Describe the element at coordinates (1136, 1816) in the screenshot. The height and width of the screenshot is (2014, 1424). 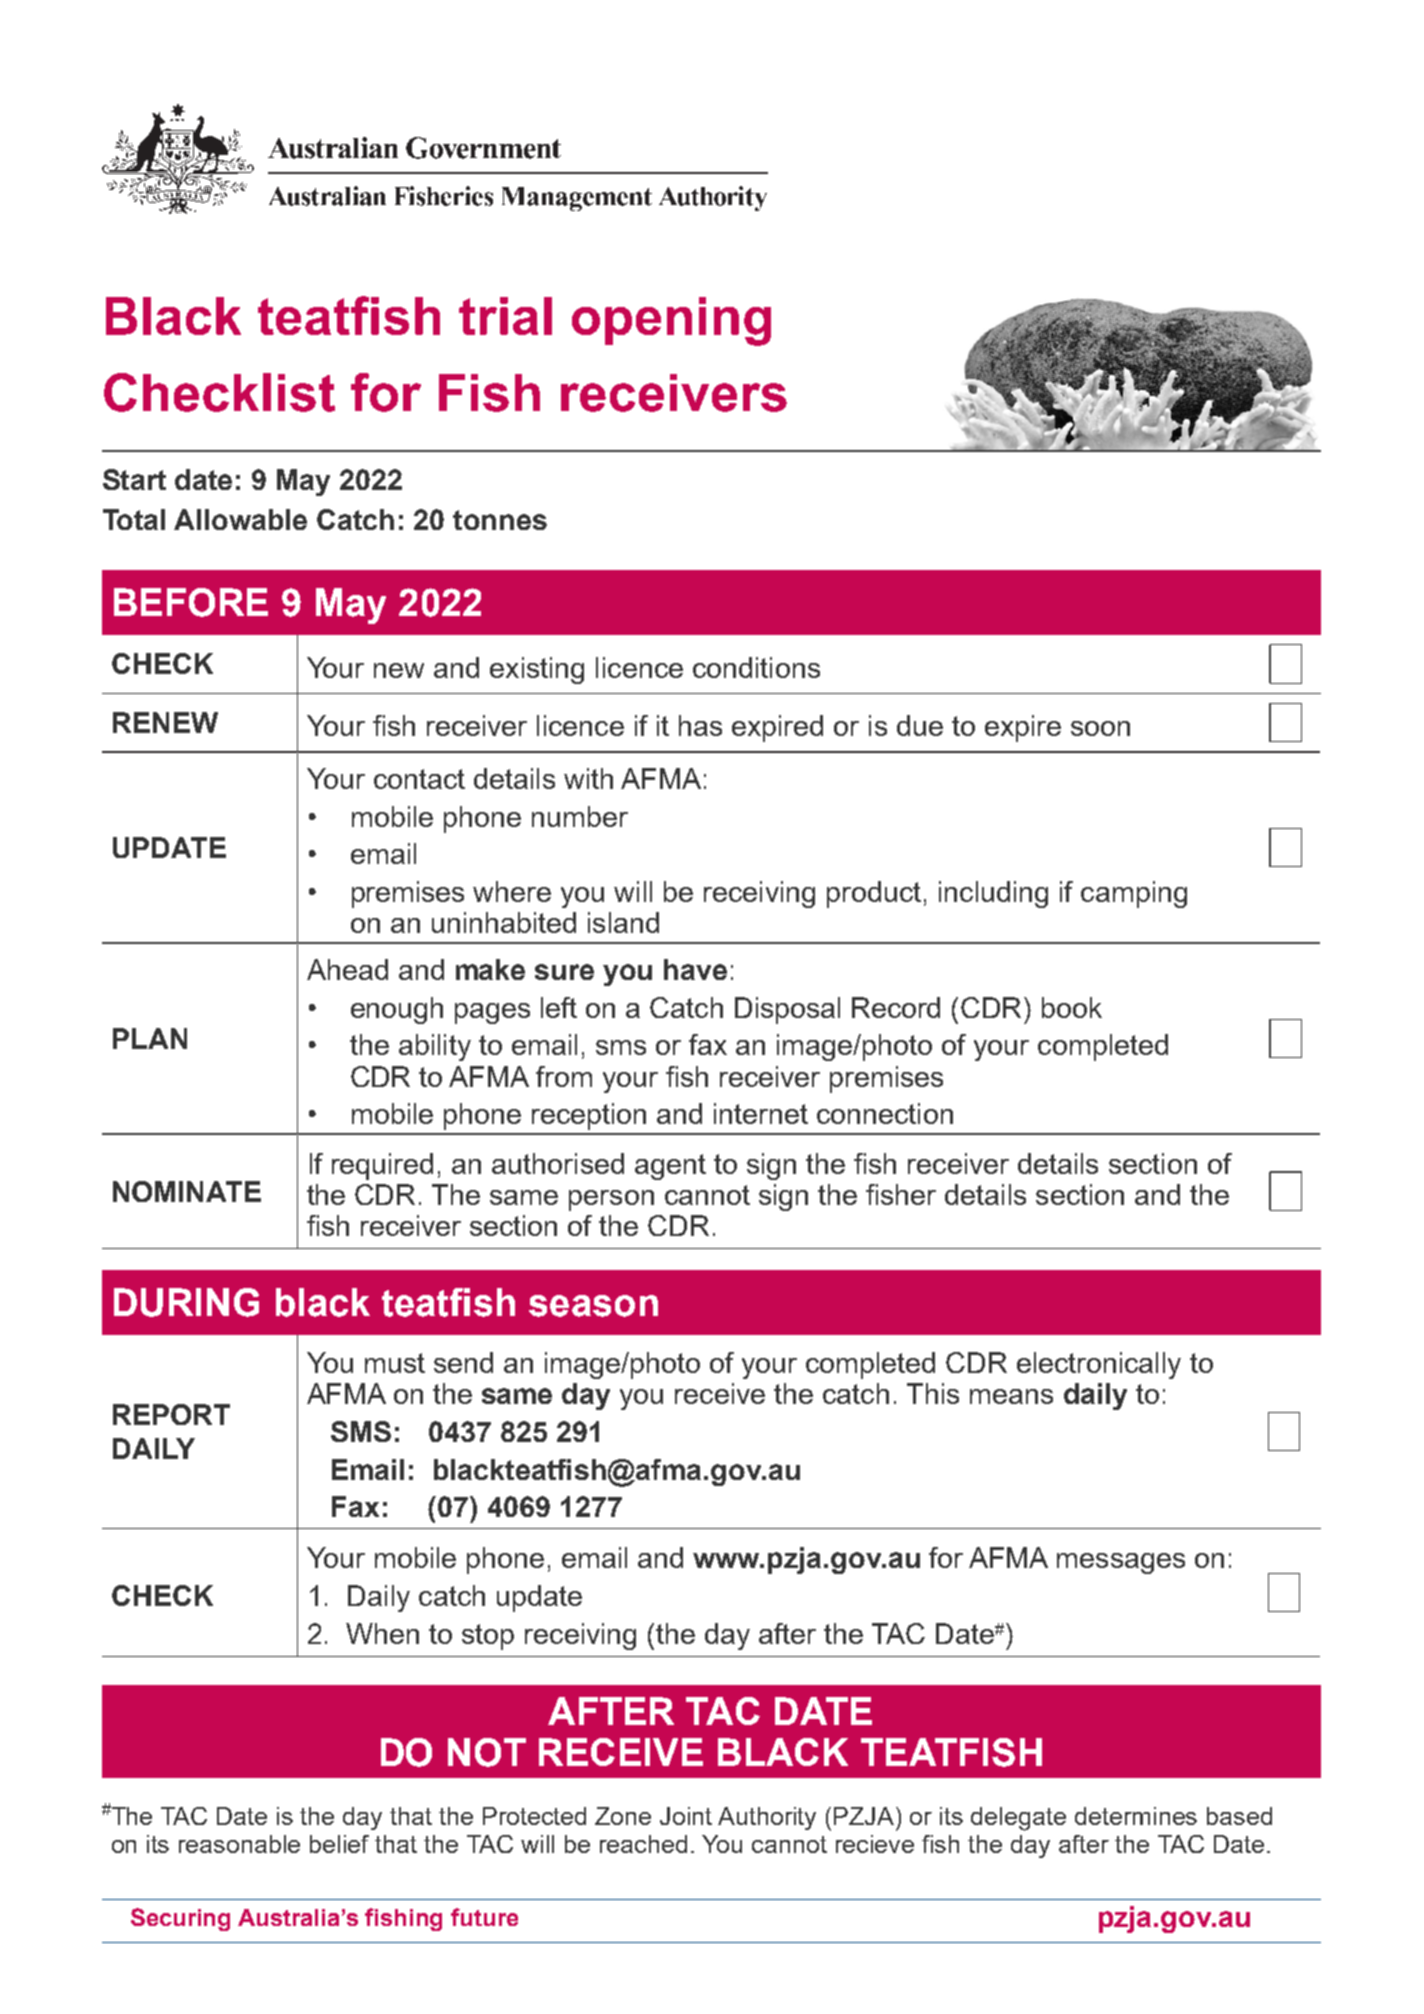
I see `determines` at that location.
